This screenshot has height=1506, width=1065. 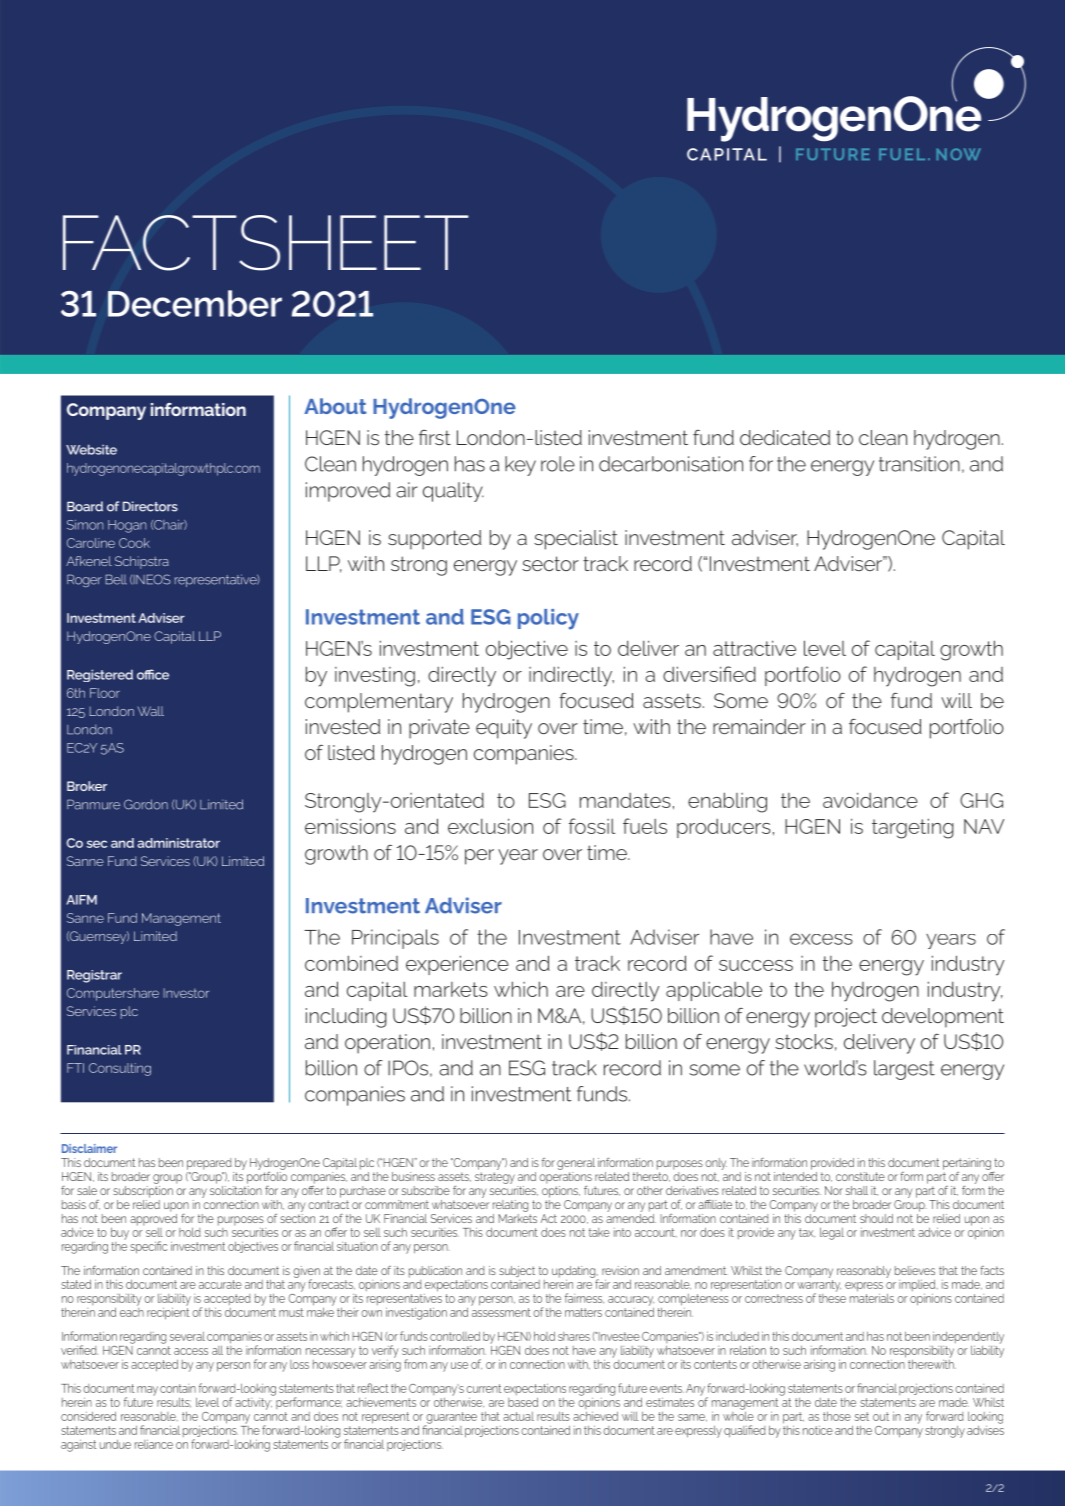 I want to click on largest, so click(x=904, y=1070).
